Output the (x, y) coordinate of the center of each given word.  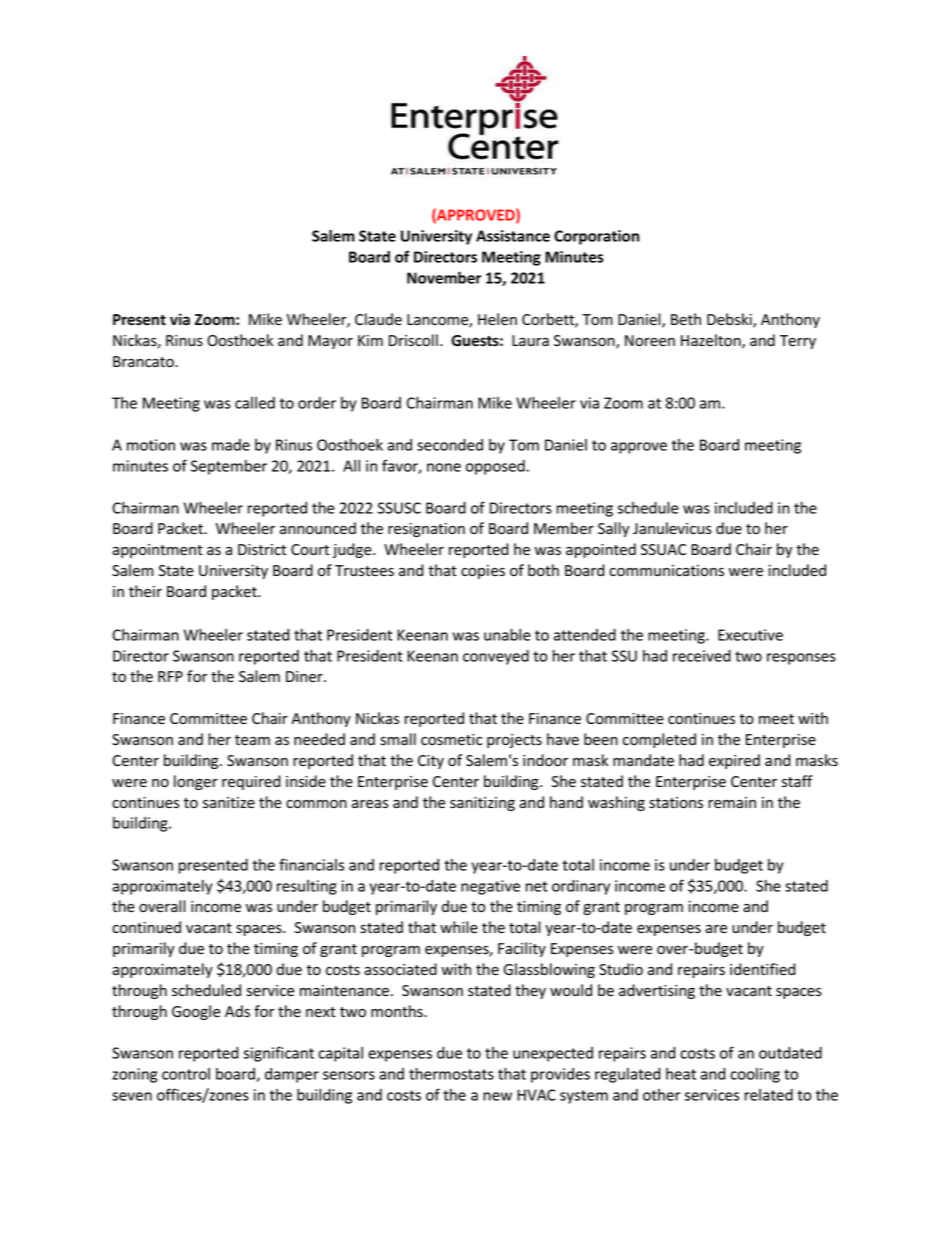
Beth (686, 319)
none (444, 467)
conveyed (496, 657)
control (186, 1074)
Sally (613, 529)
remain (732, 802)
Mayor (330, 342)
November (444, 277)
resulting (307, 887)
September (229, 467)
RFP (170, 676)
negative (490, 887)
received (702, 656)
